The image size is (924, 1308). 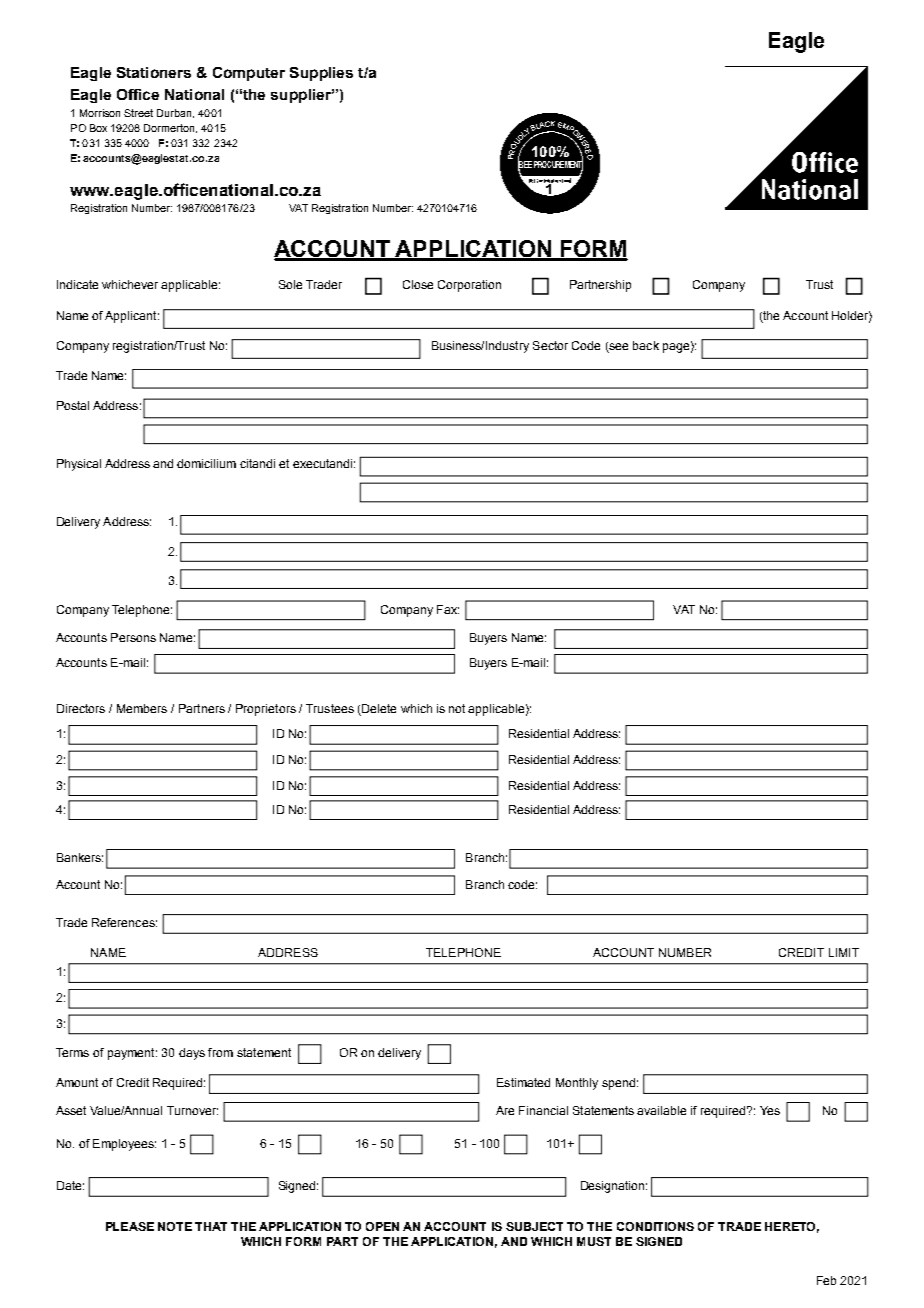 What do you see at coordinates (192, 1054) in the screenshot?
I see `days` at bounding box center [192, 1054].
